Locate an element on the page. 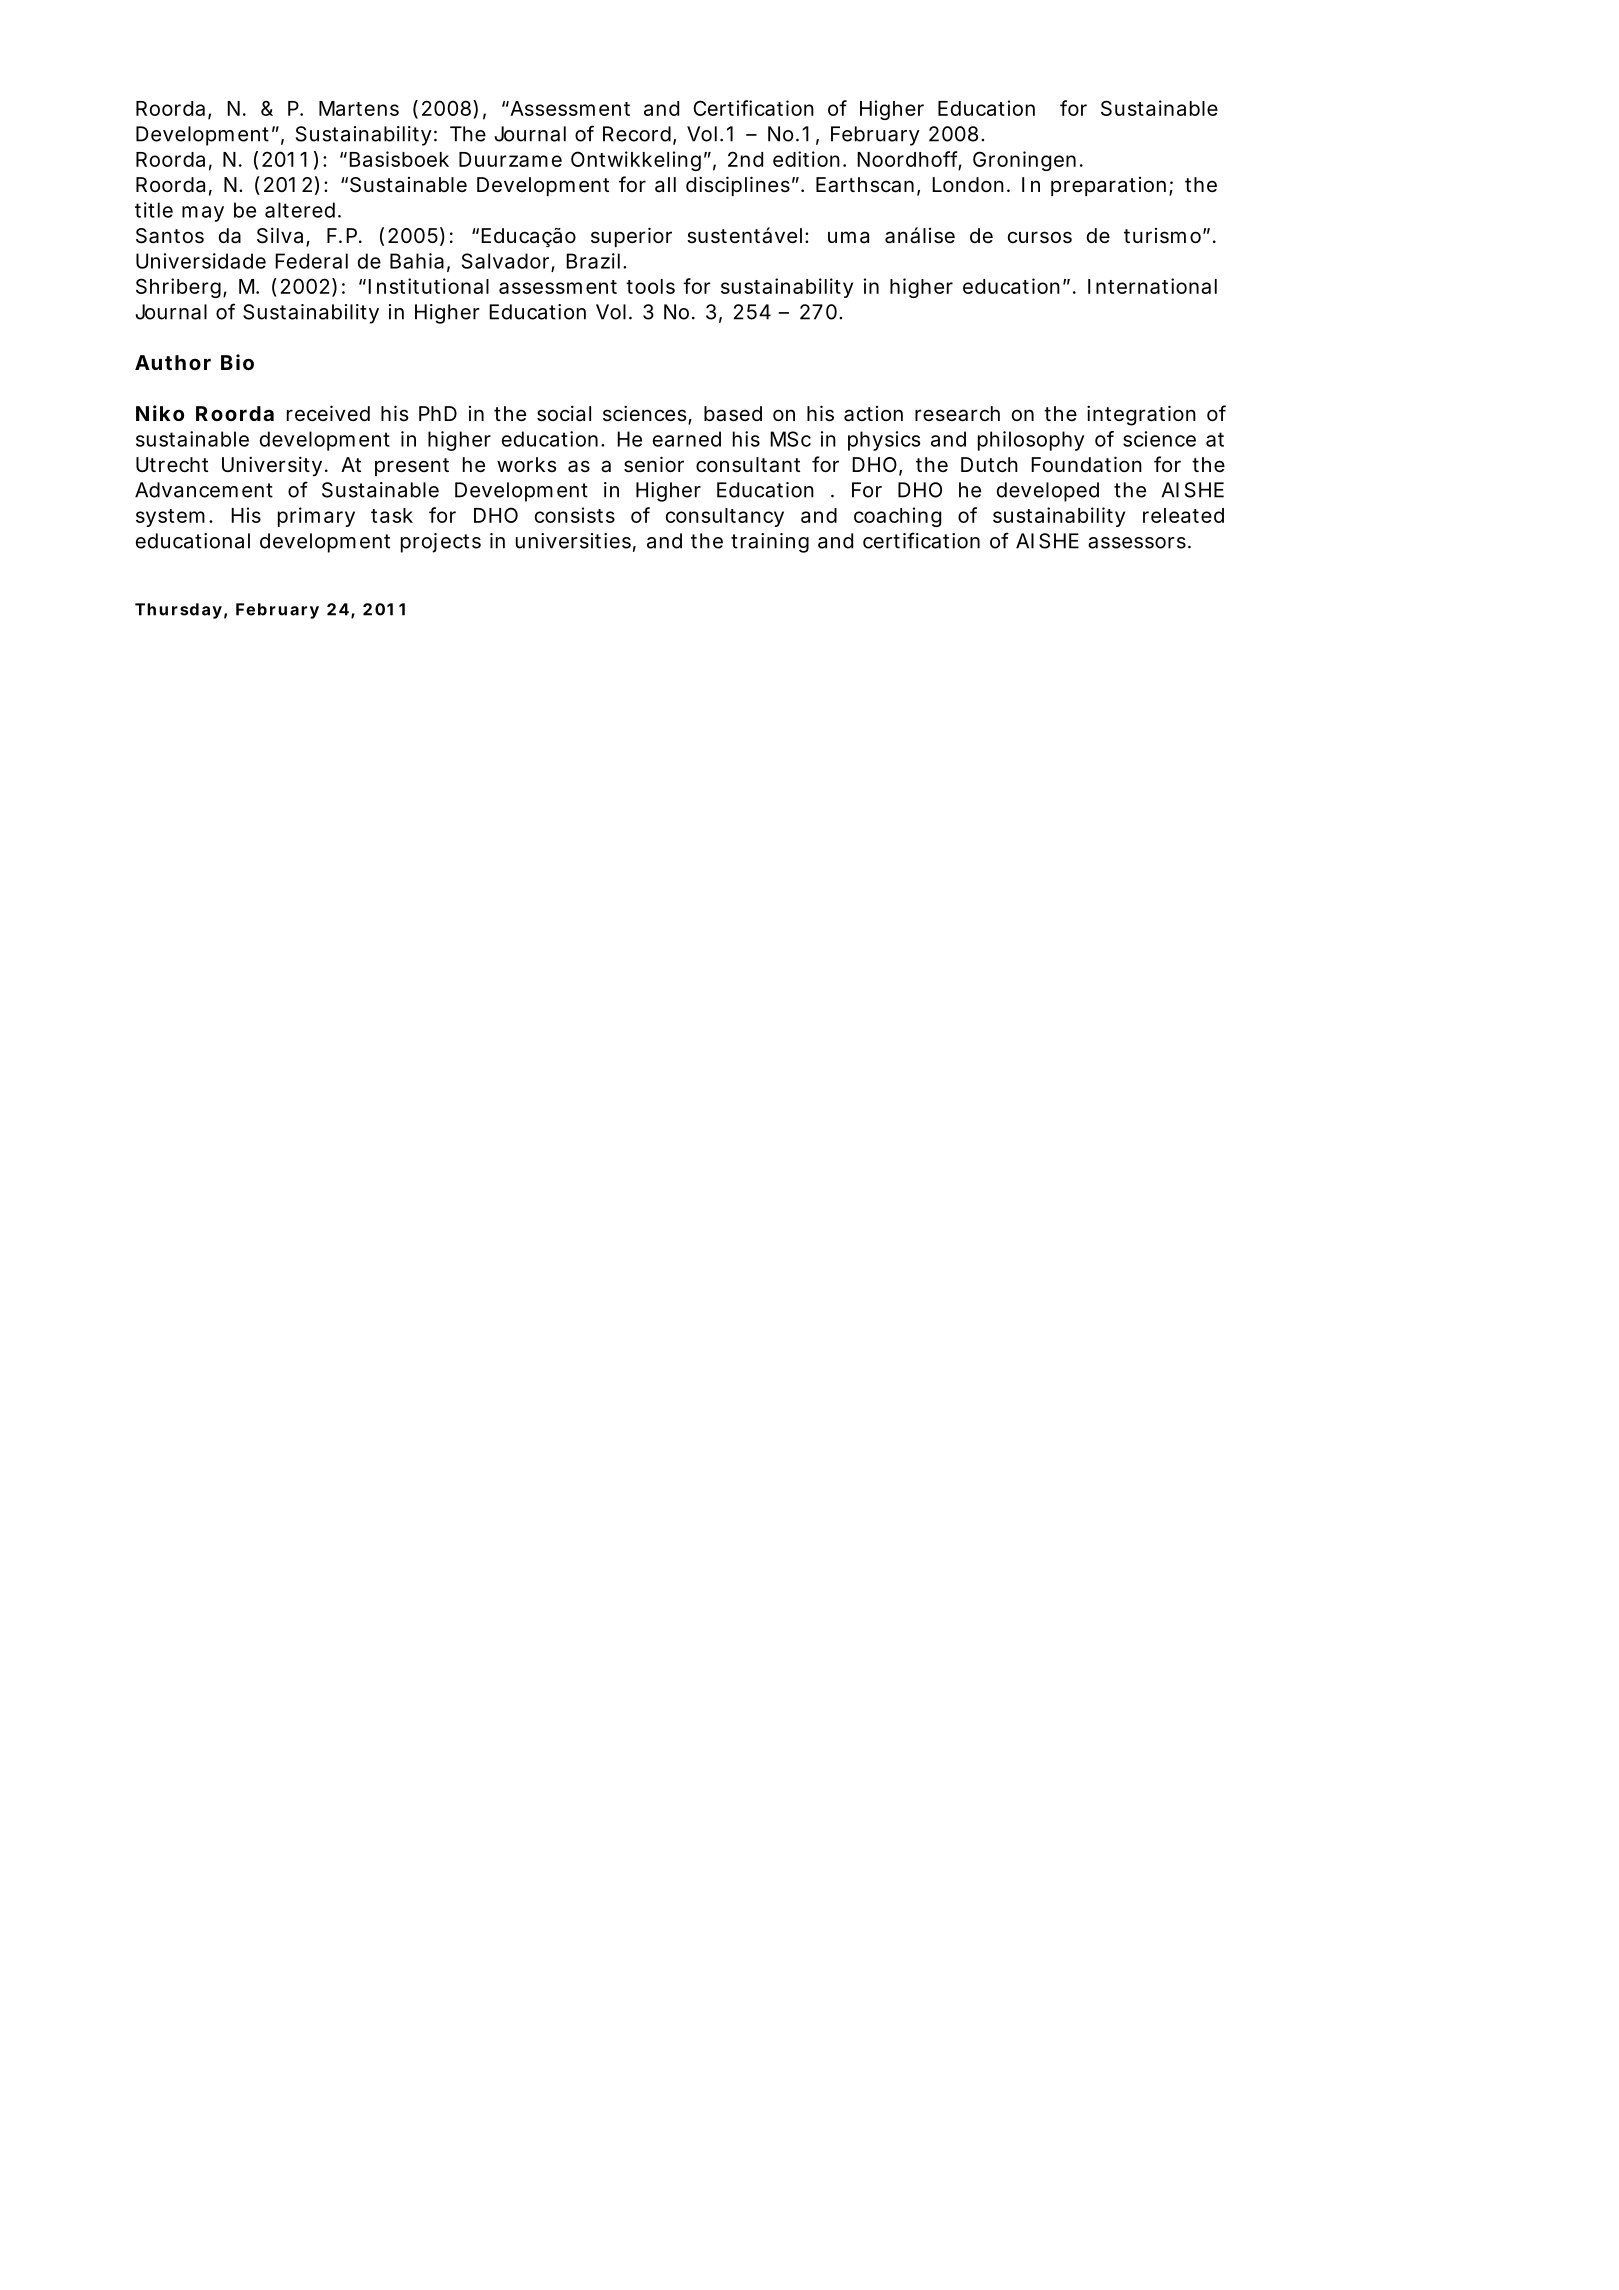  turismo is located at coordinates (1162, 236).
